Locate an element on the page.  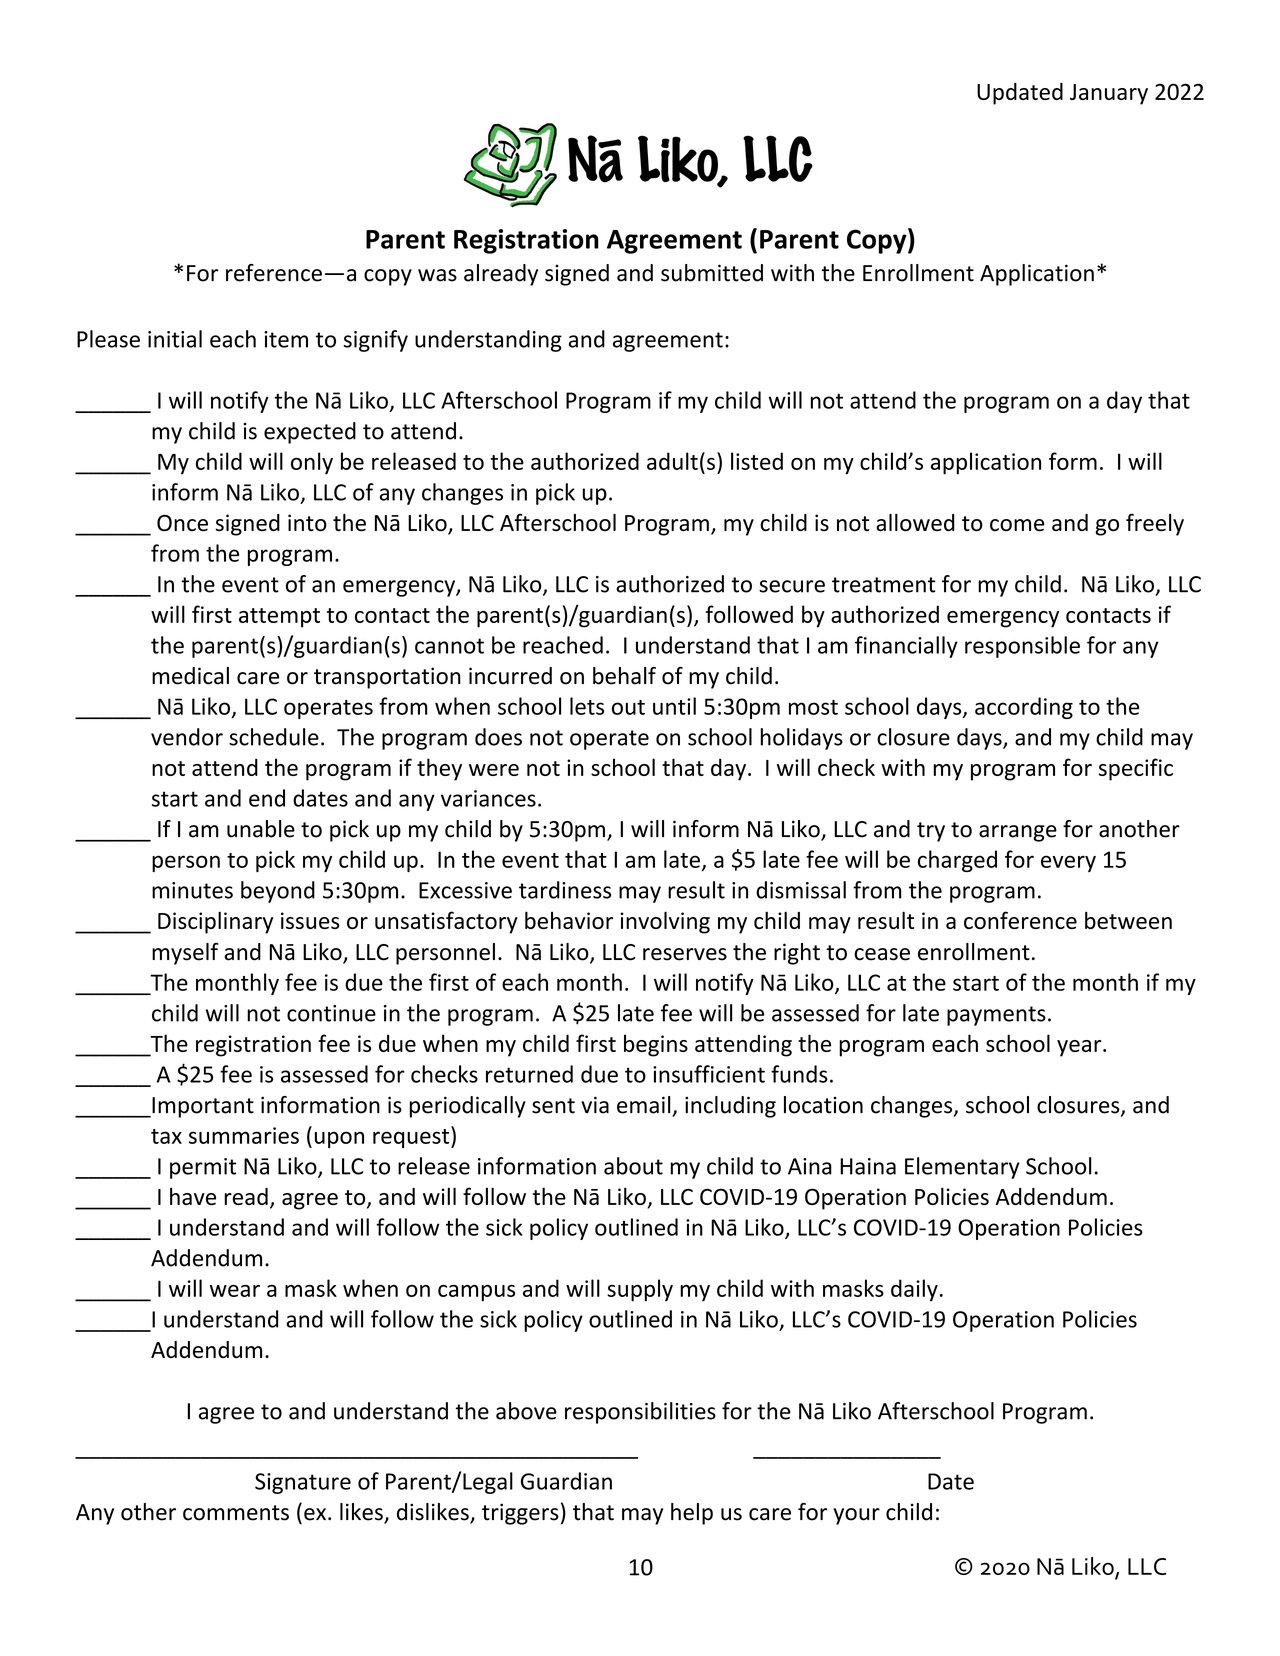
continue is located at coordinates (331, 1013).
